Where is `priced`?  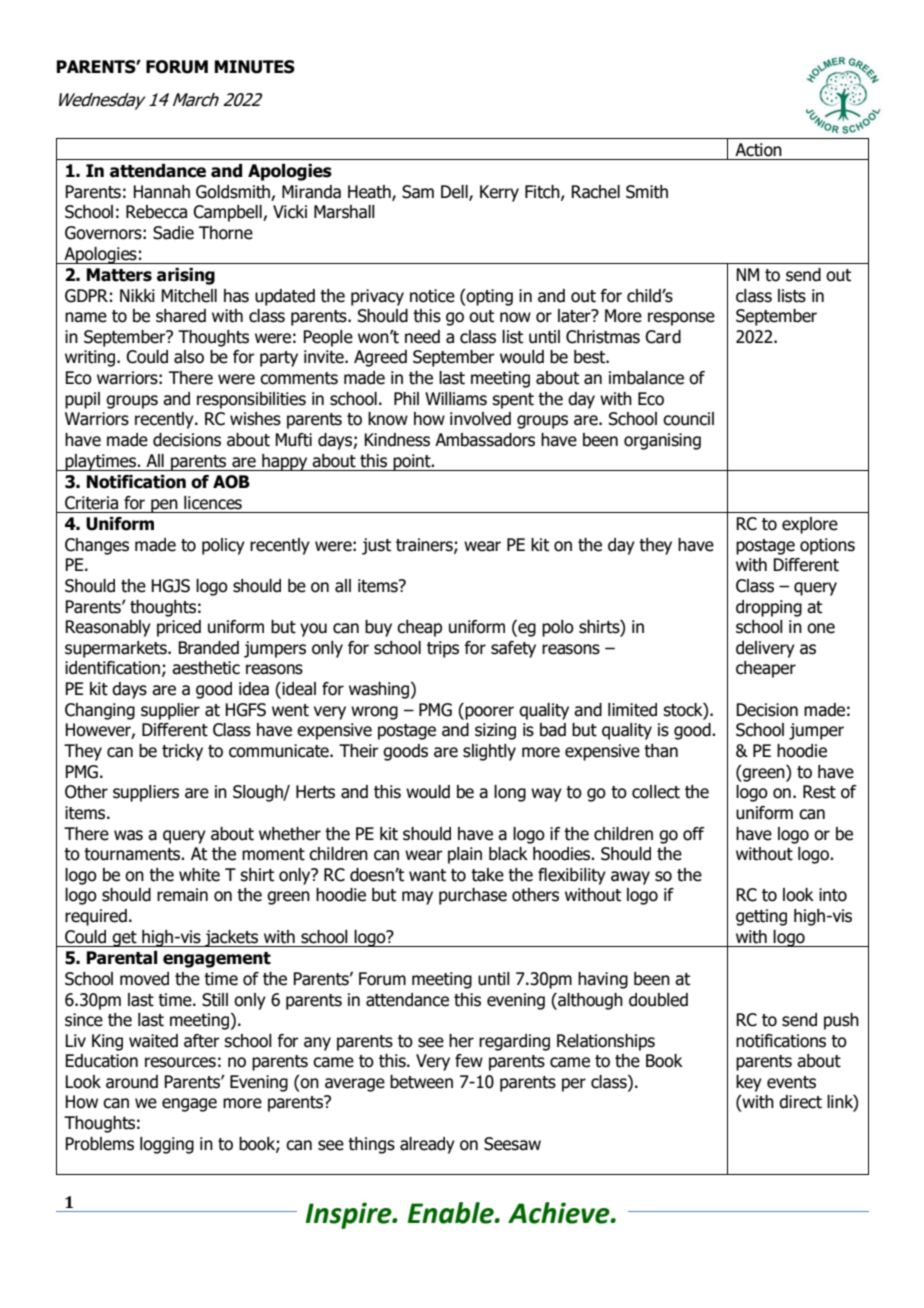 priced is located at coordinates (179, 628).
